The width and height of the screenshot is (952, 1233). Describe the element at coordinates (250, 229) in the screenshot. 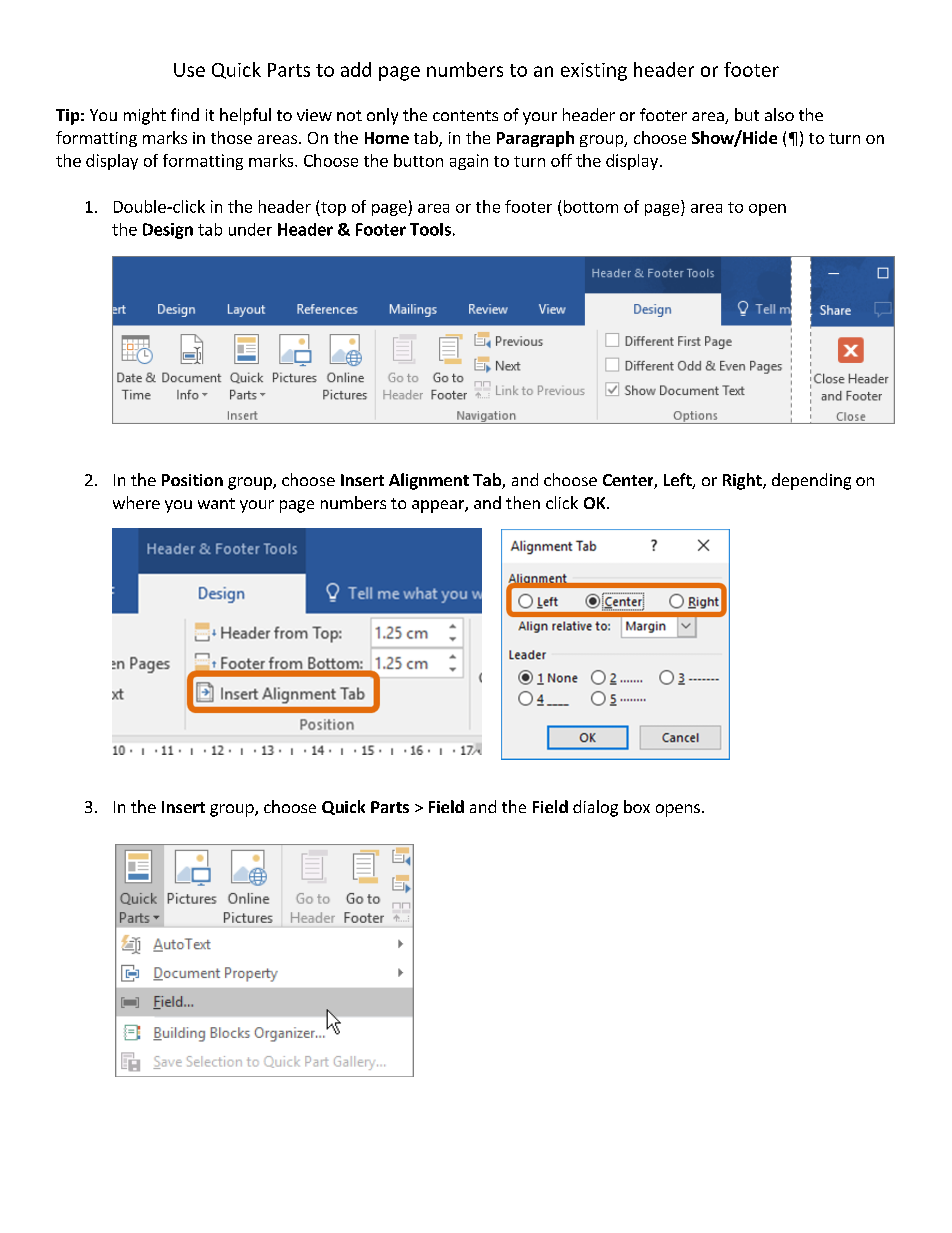

I see `under` at that location.
